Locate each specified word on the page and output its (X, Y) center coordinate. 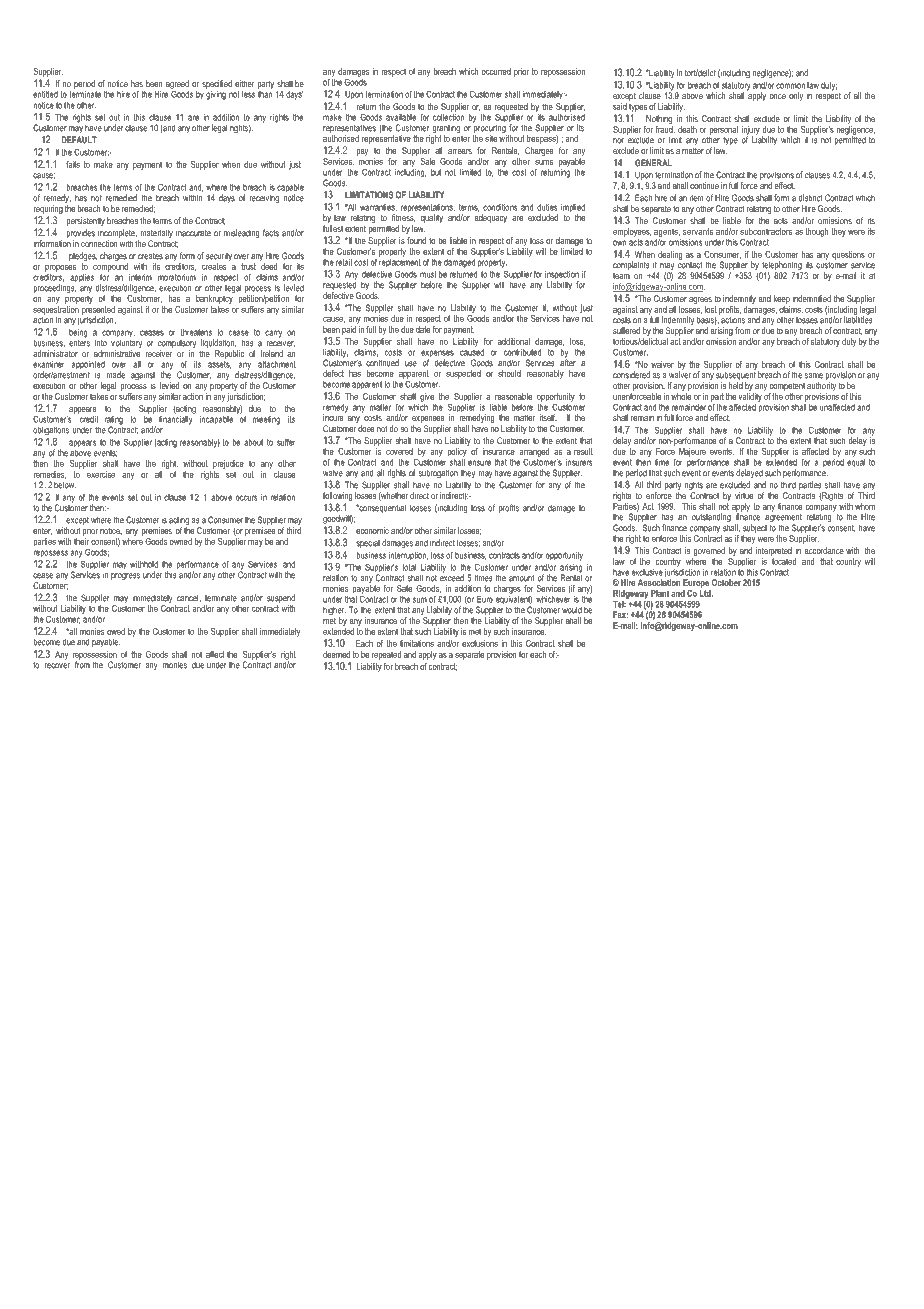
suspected (463, 374)
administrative (117, 353)
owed (116, 631)
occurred (496, 71)
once (777, 96)
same (814, 376)
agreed (177, 85)
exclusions (480, 643)
